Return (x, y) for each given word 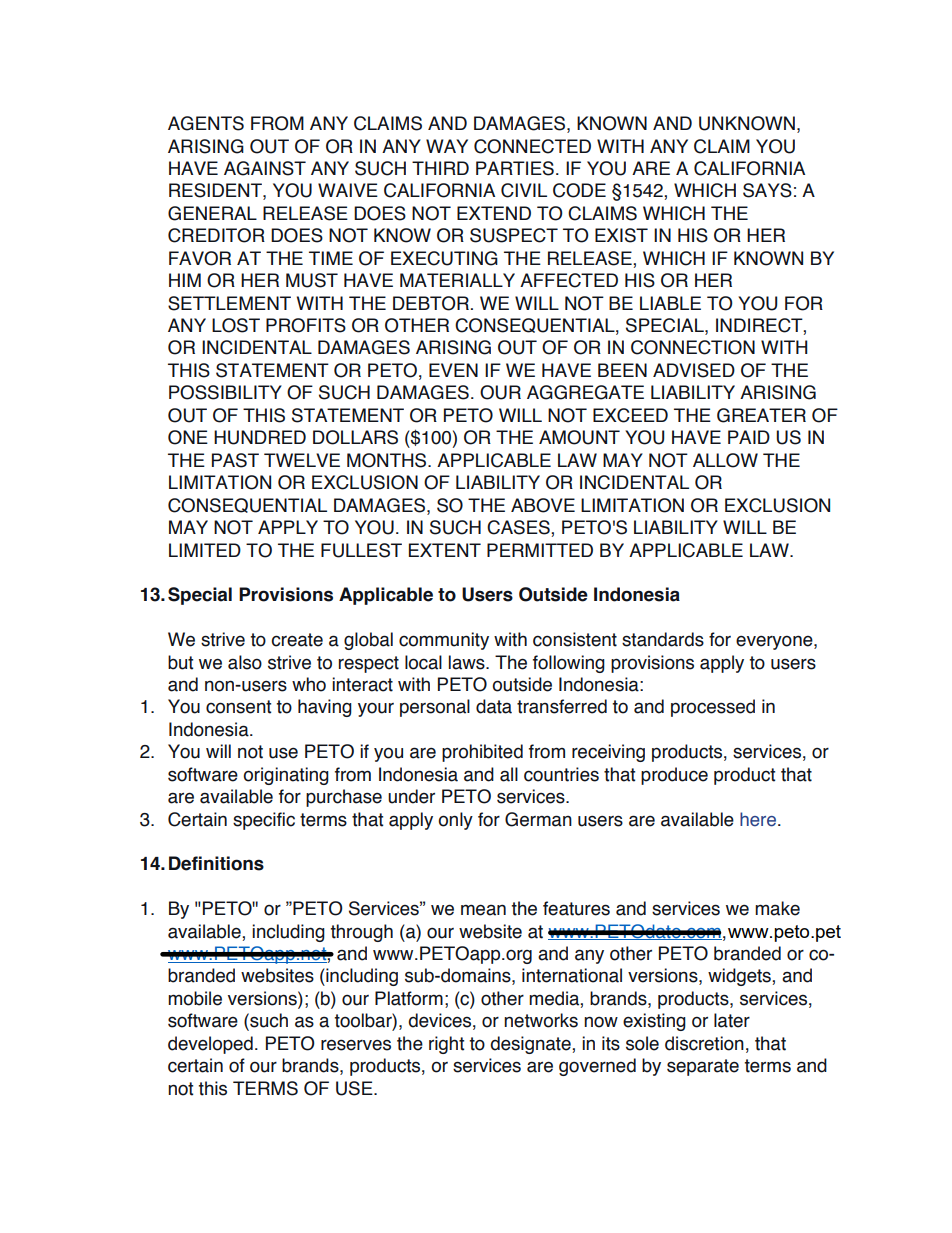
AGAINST (265, 168)
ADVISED (694, 370)
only (455, 821)
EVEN (453, 370)
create (297, 640)
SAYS (767, 190)
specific (264, 821)
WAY (447, 146)
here (759, 819)
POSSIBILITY (225, 392)
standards (663, 639)
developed (210, 1045)
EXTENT (445, 550)
